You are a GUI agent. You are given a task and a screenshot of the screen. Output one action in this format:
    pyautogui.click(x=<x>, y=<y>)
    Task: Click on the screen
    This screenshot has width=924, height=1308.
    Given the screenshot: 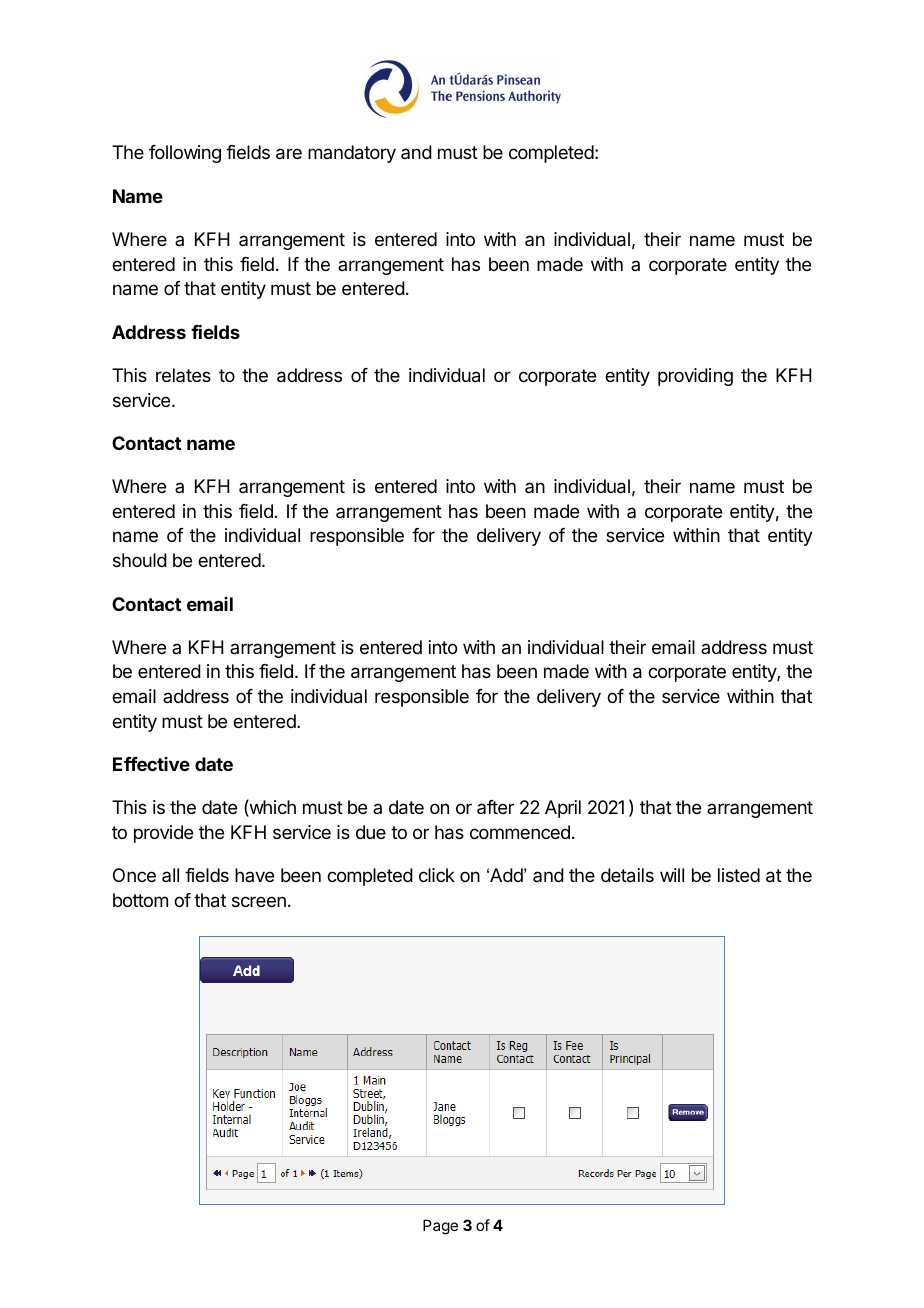 What is the action you would take?
    pyautogui.click(x=259, y=901)
